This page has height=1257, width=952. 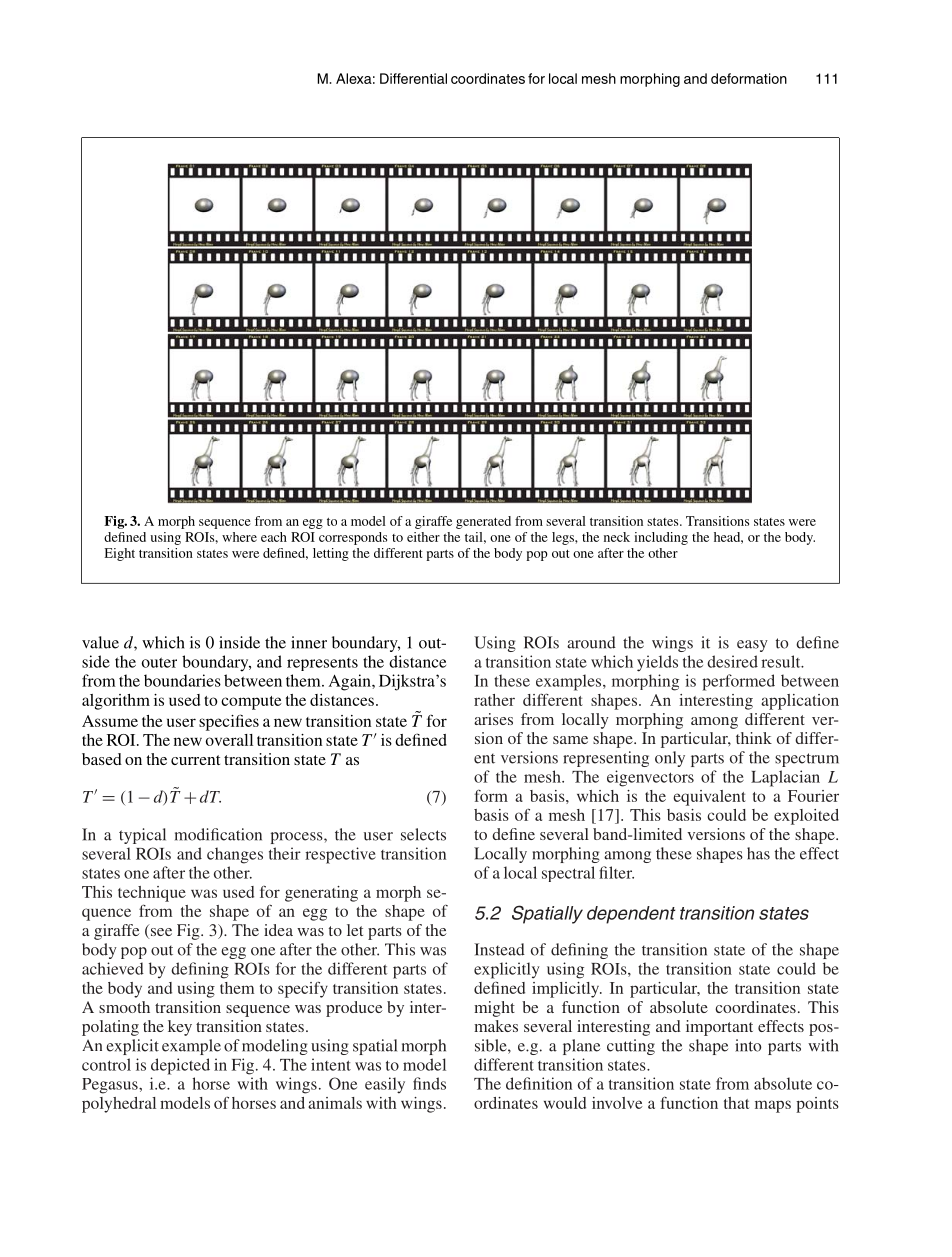 I want to click on easy, so click(x=752, y=646).
